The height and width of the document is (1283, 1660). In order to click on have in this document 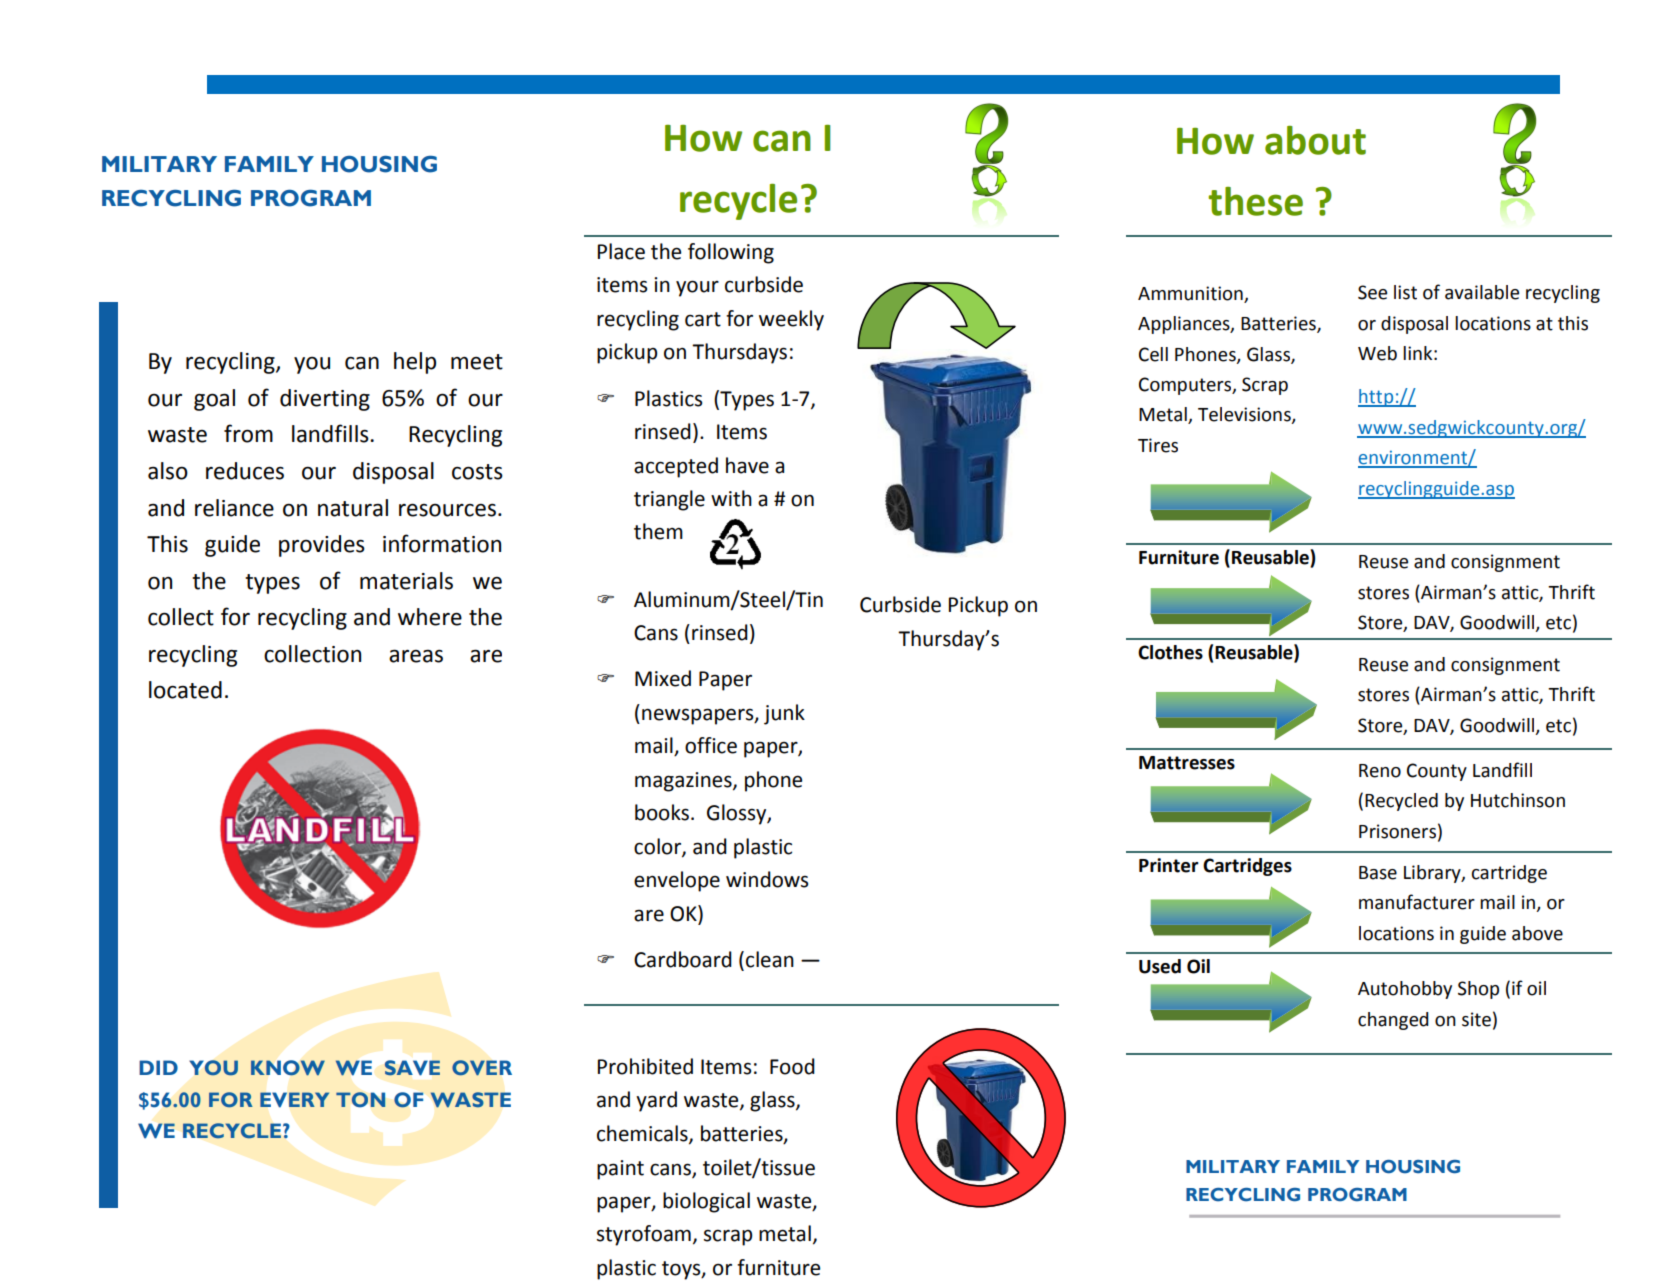, I will do `click(747, 465)`.
